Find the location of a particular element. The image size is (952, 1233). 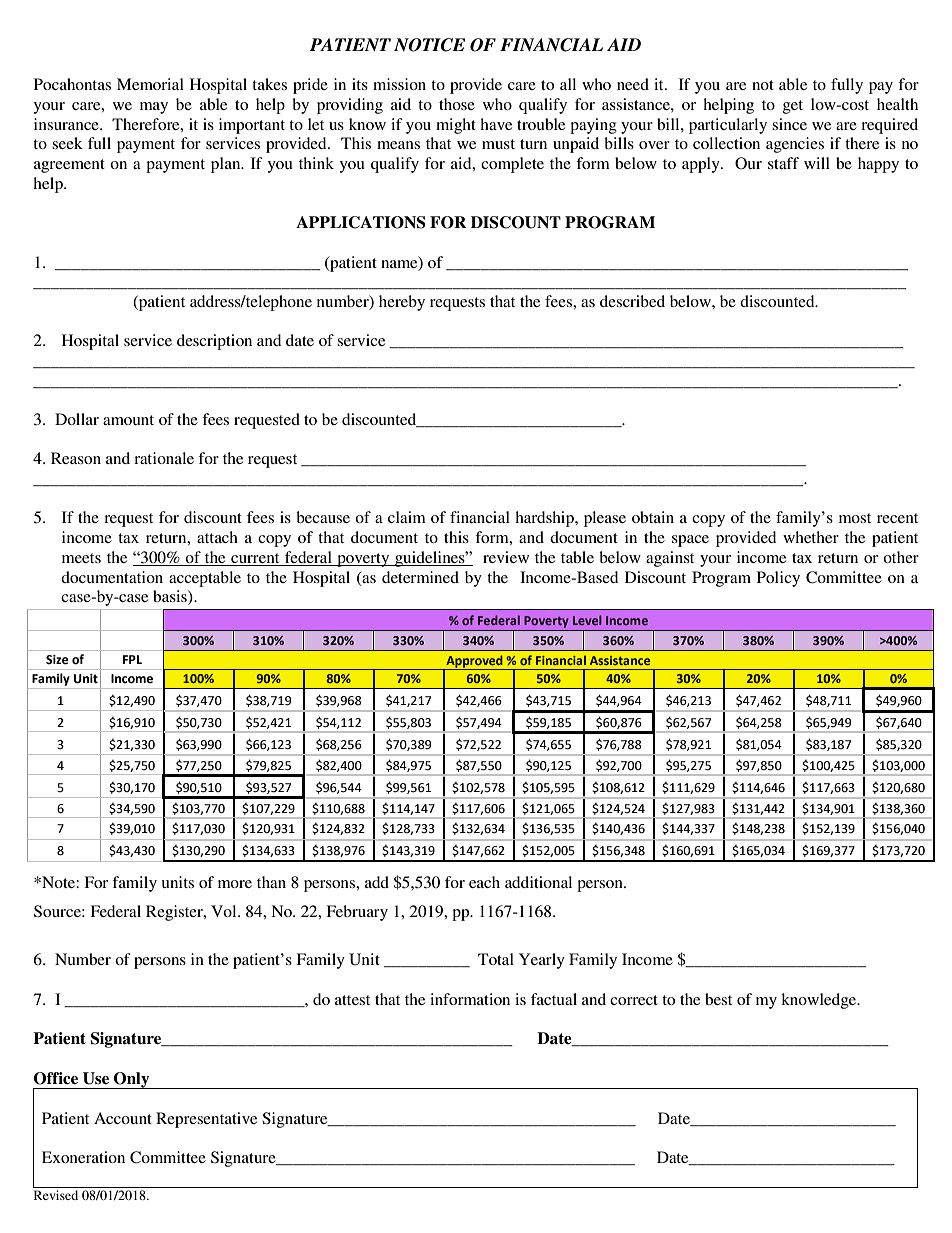

each is located at coordinates (484, 882).
